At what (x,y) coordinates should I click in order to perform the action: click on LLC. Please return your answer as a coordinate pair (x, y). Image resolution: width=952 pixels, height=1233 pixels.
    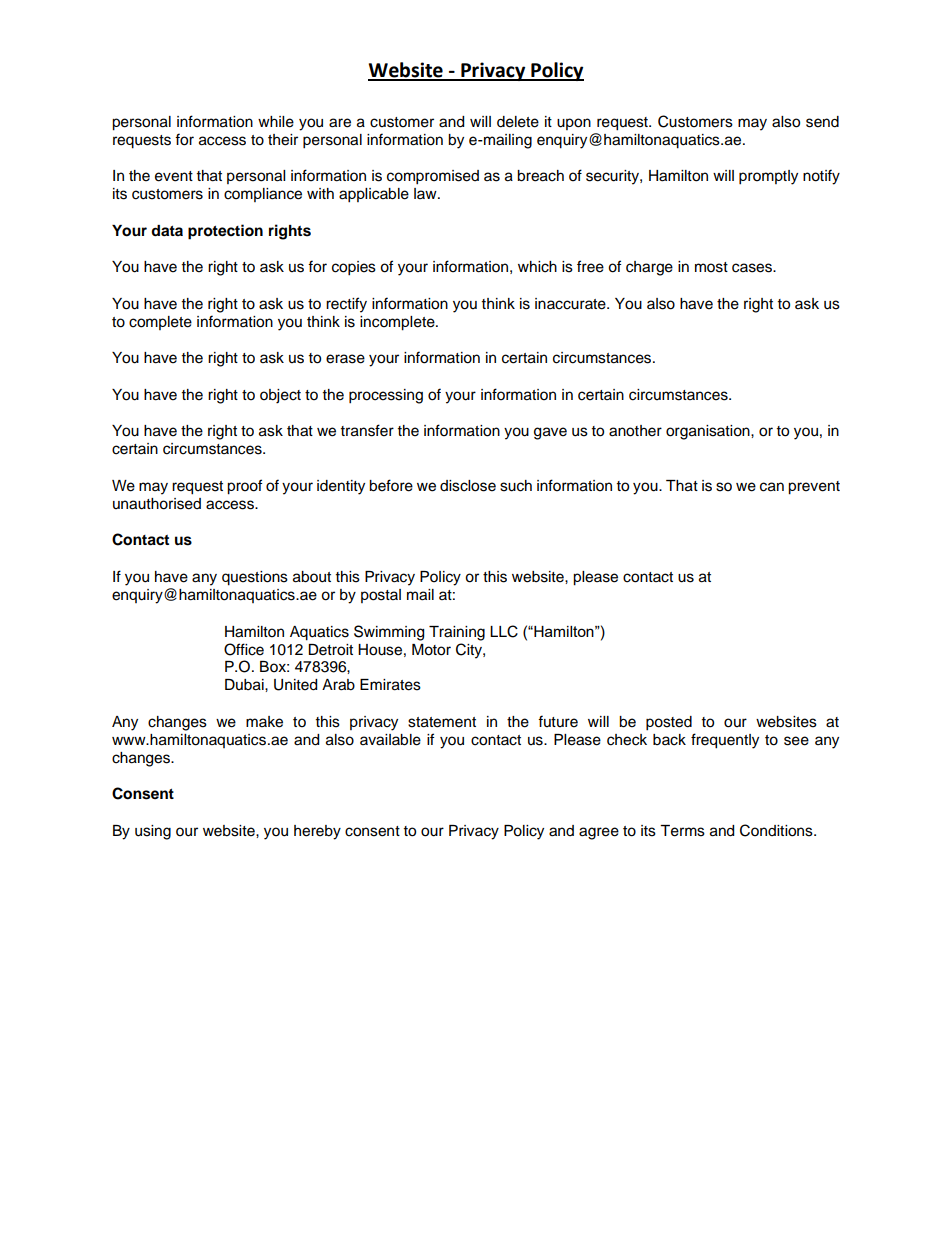
    Looking at the image, I should click on (504, 631).
